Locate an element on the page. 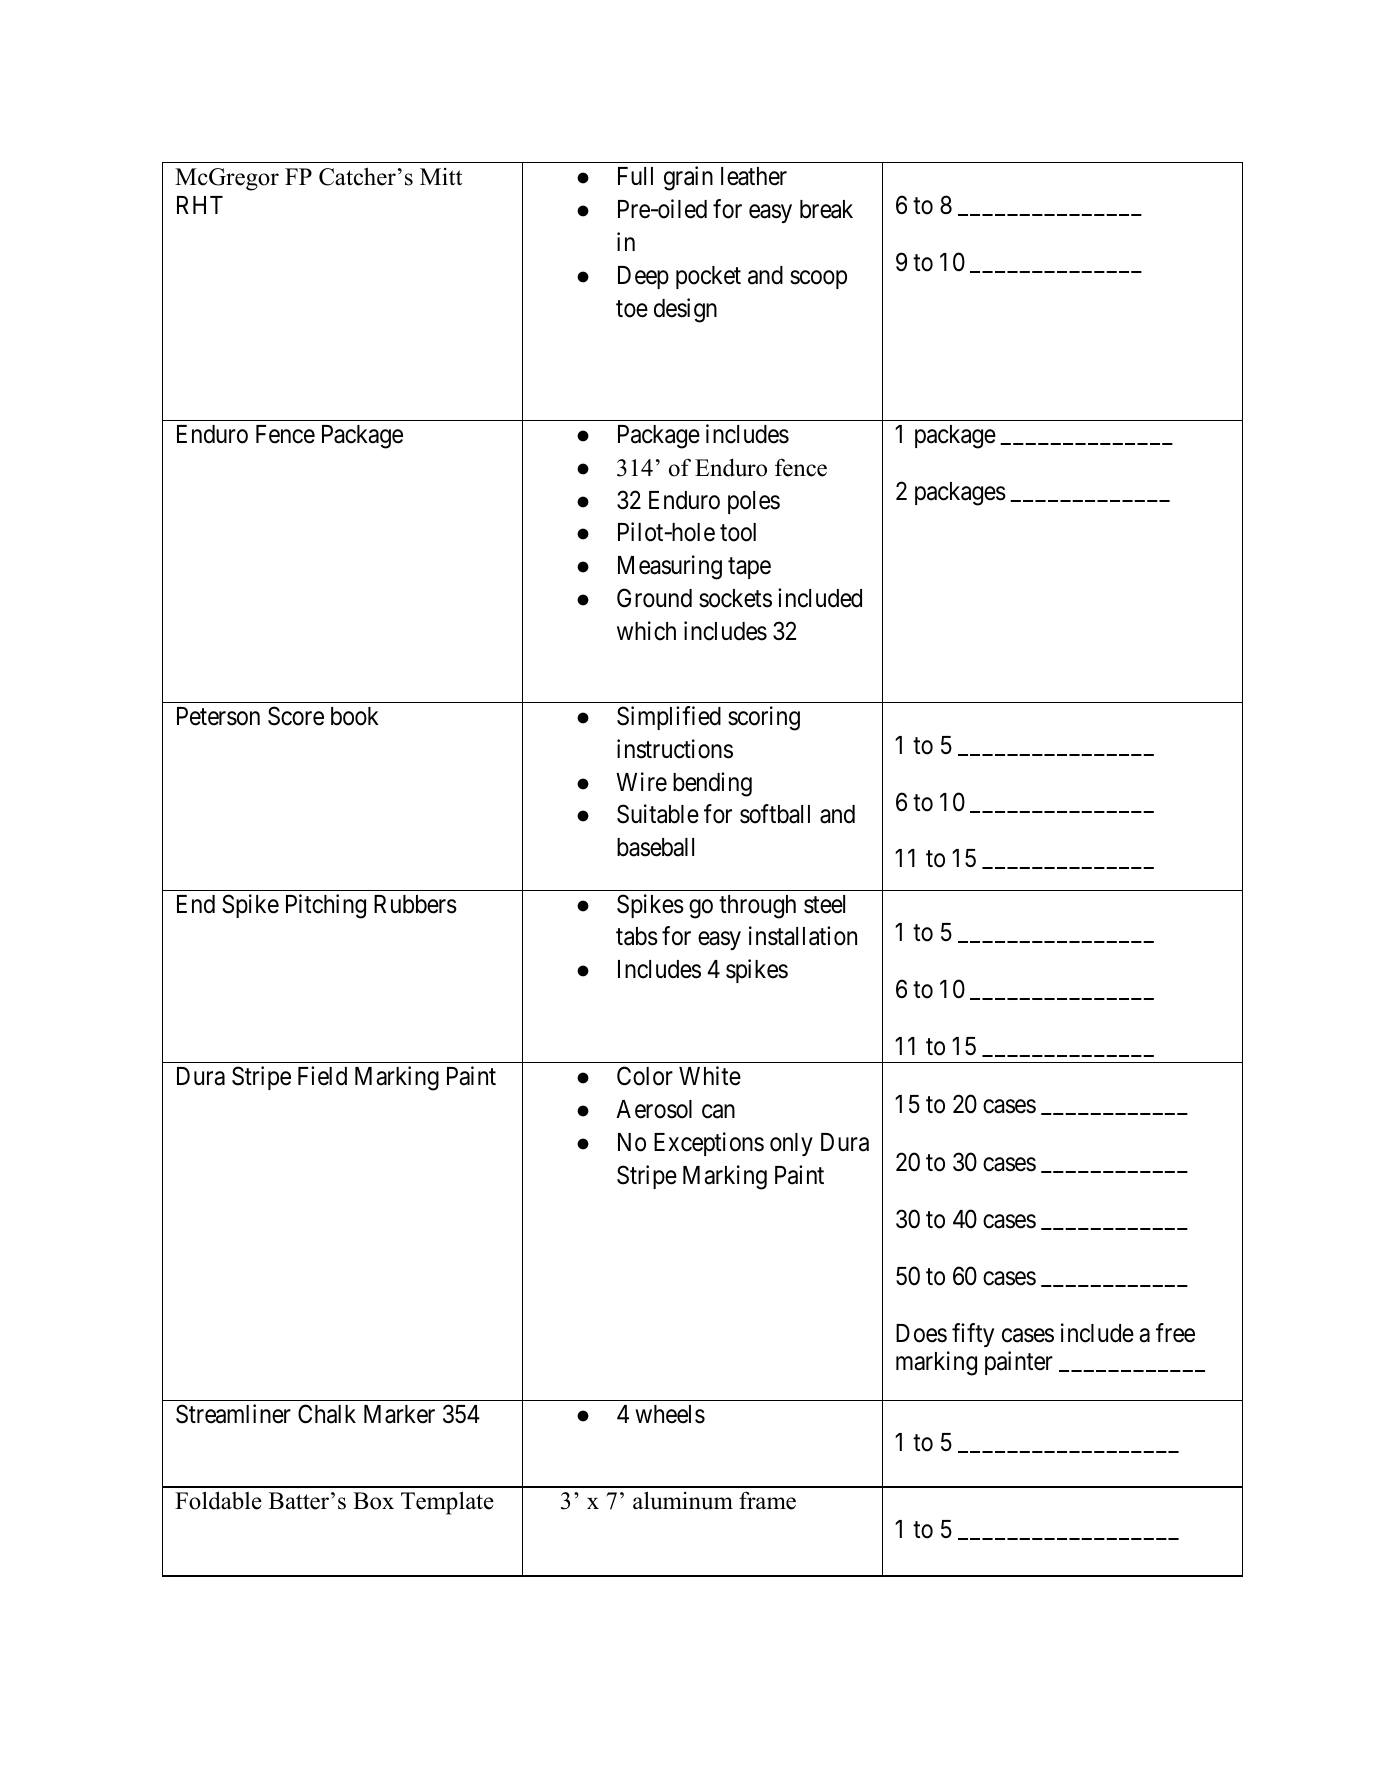 The height and width of the image is (1786, 1380). White is located at coordinates (710, 1076).
